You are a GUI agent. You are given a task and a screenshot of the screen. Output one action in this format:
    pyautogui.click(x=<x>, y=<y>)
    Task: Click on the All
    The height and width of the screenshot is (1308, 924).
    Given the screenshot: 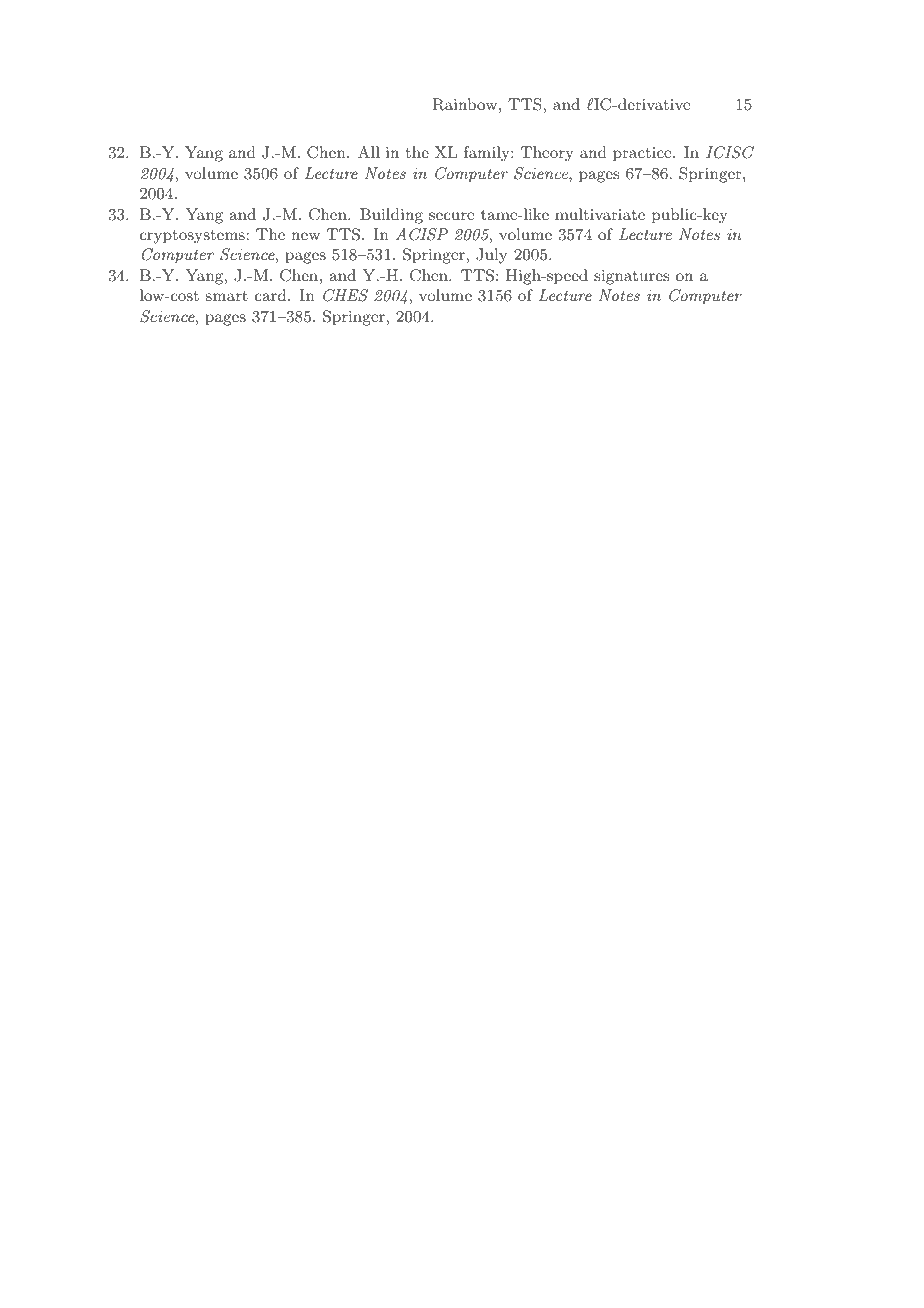 What is the action you would take?
    pyautogui.click(x=369, y=152)
